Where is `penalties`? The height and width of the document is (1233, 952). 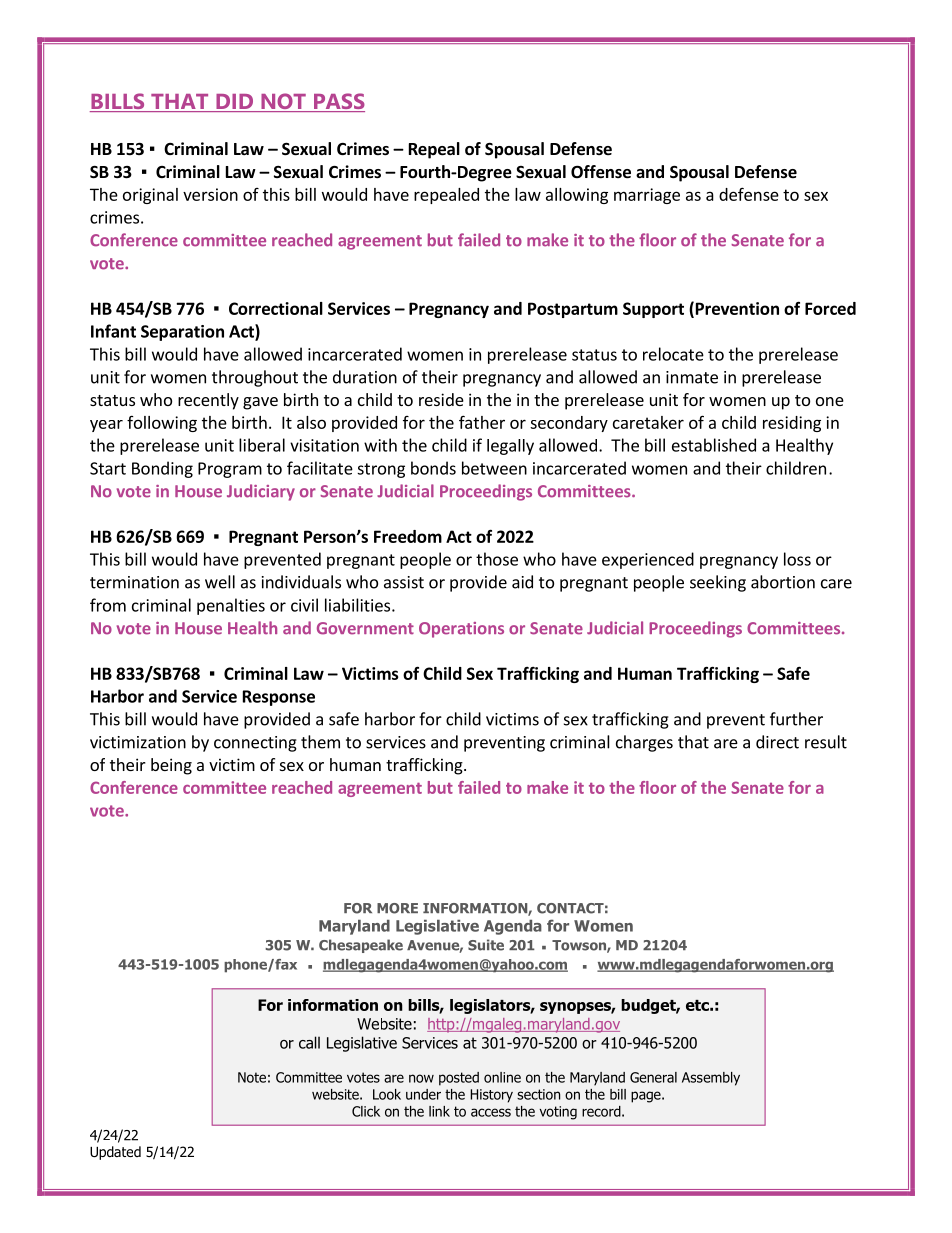
penalties is located at coordinates (231, 606).
